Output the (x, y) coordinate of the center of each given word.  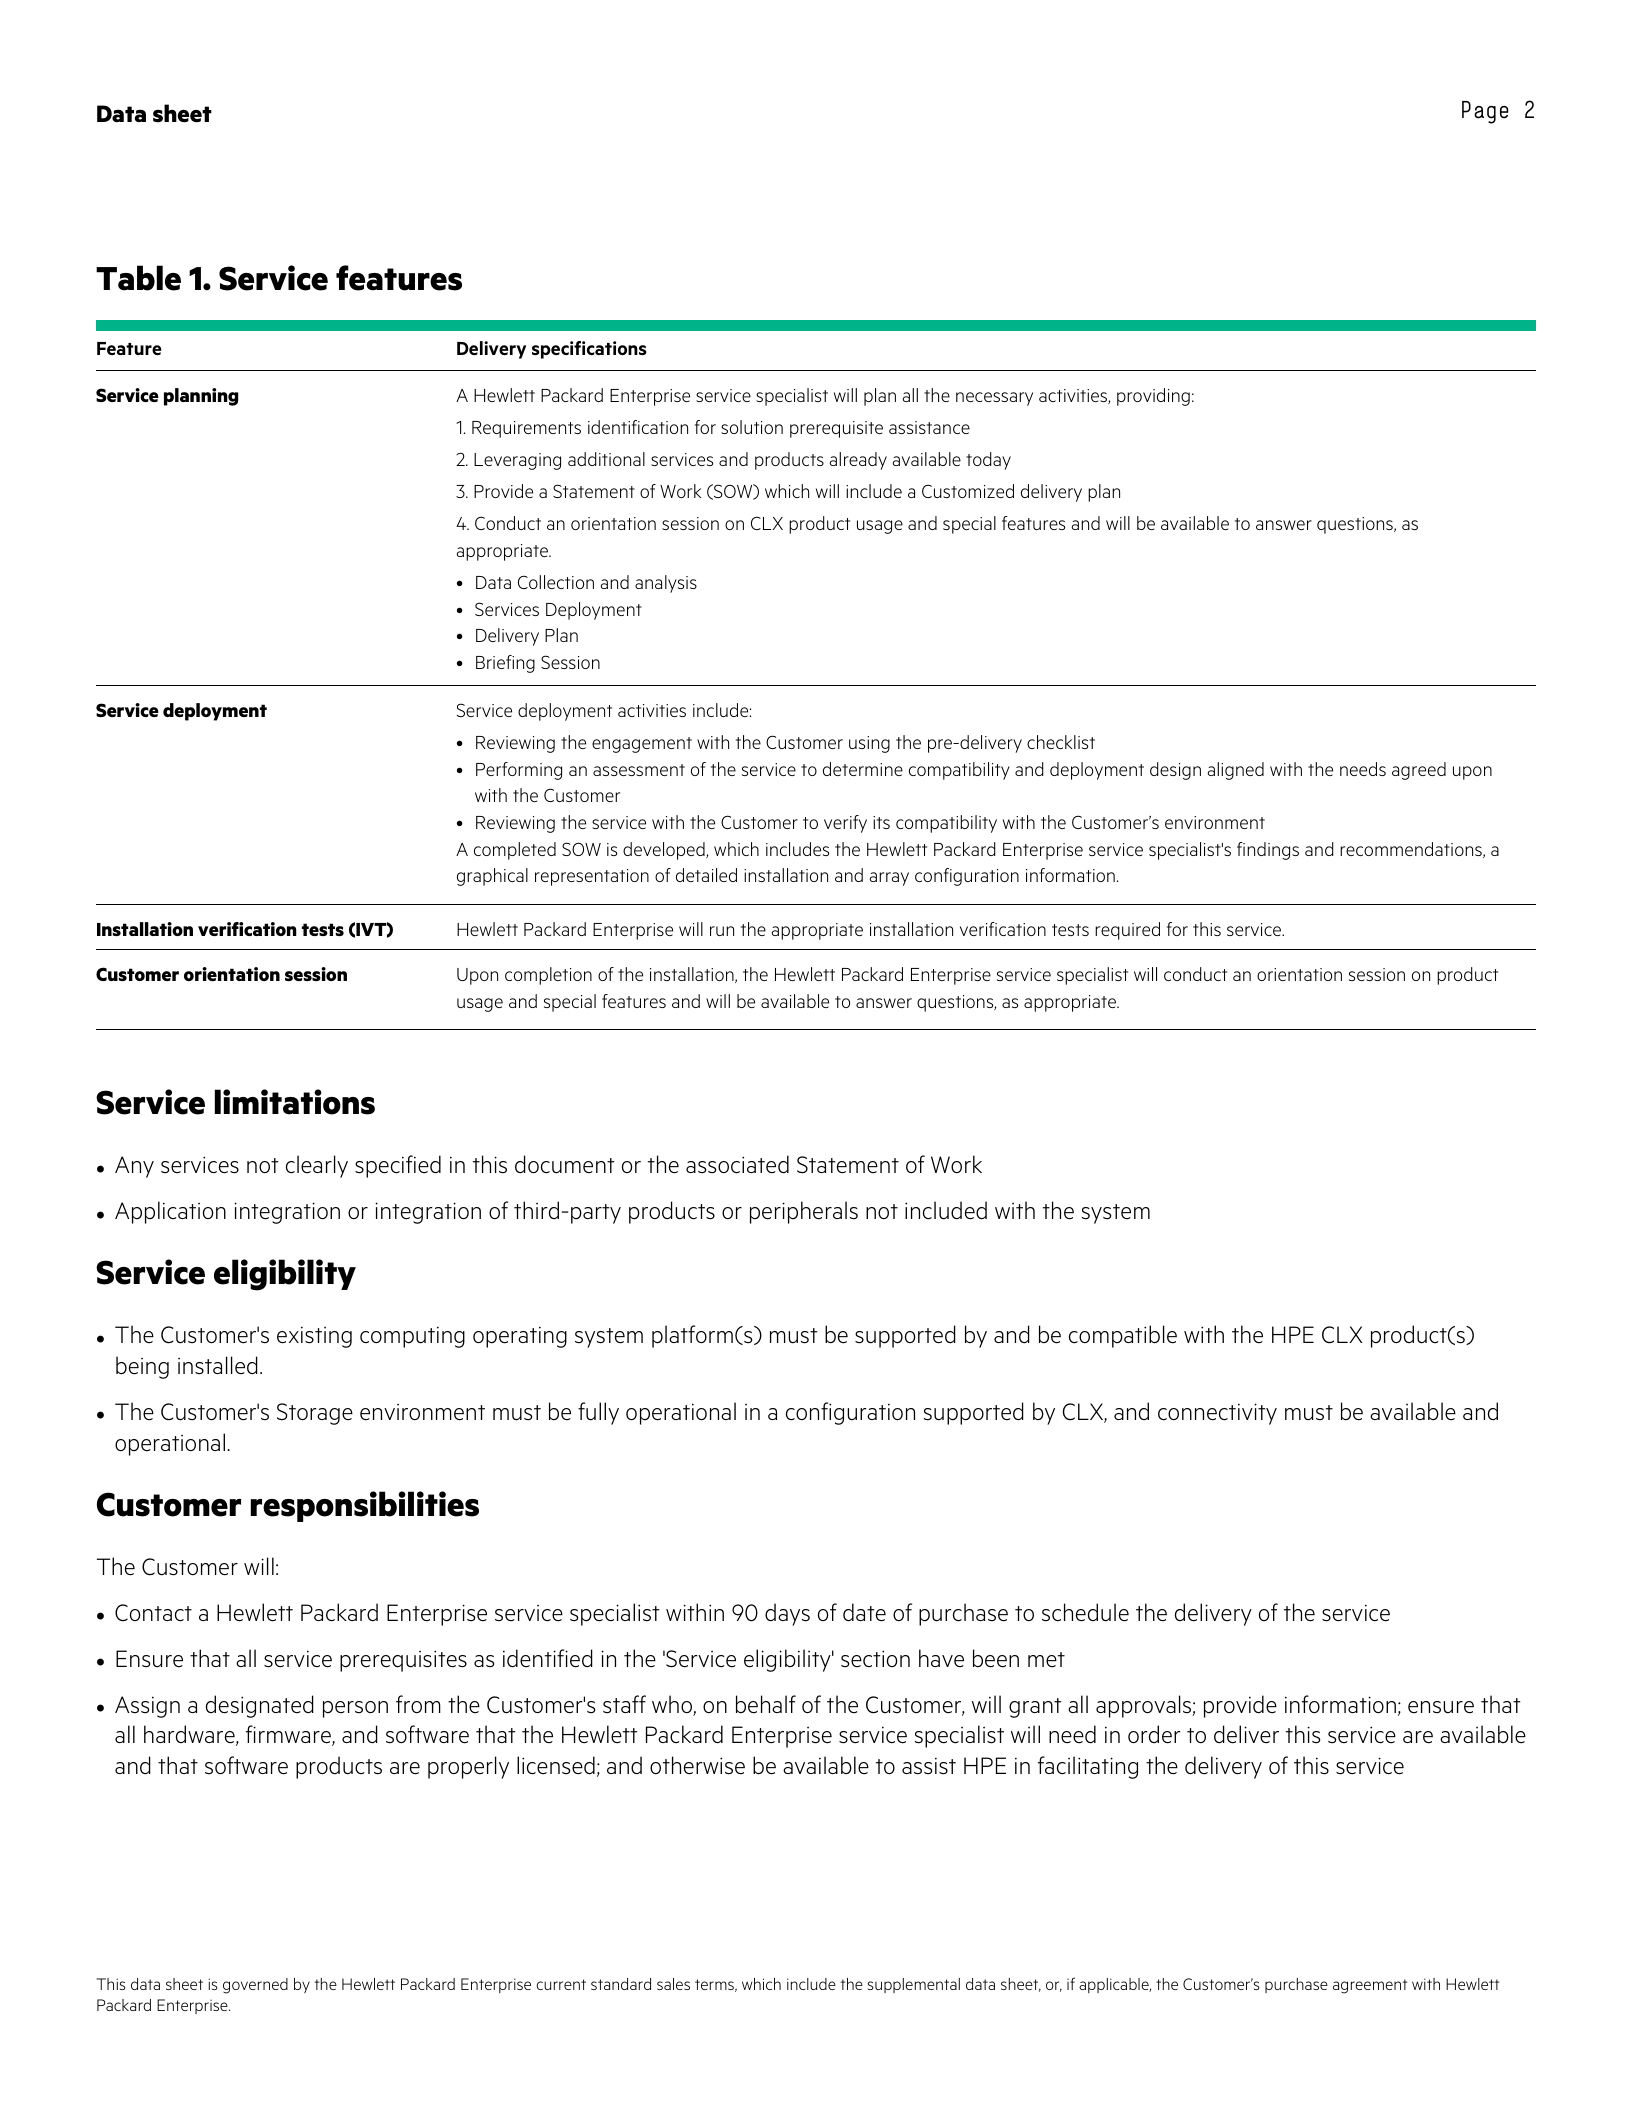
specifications (589, 350)
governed (255, 1986)
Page (1485, 112)
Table (138, 278)
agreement (1370, 1986)
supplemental (914, 1985)
